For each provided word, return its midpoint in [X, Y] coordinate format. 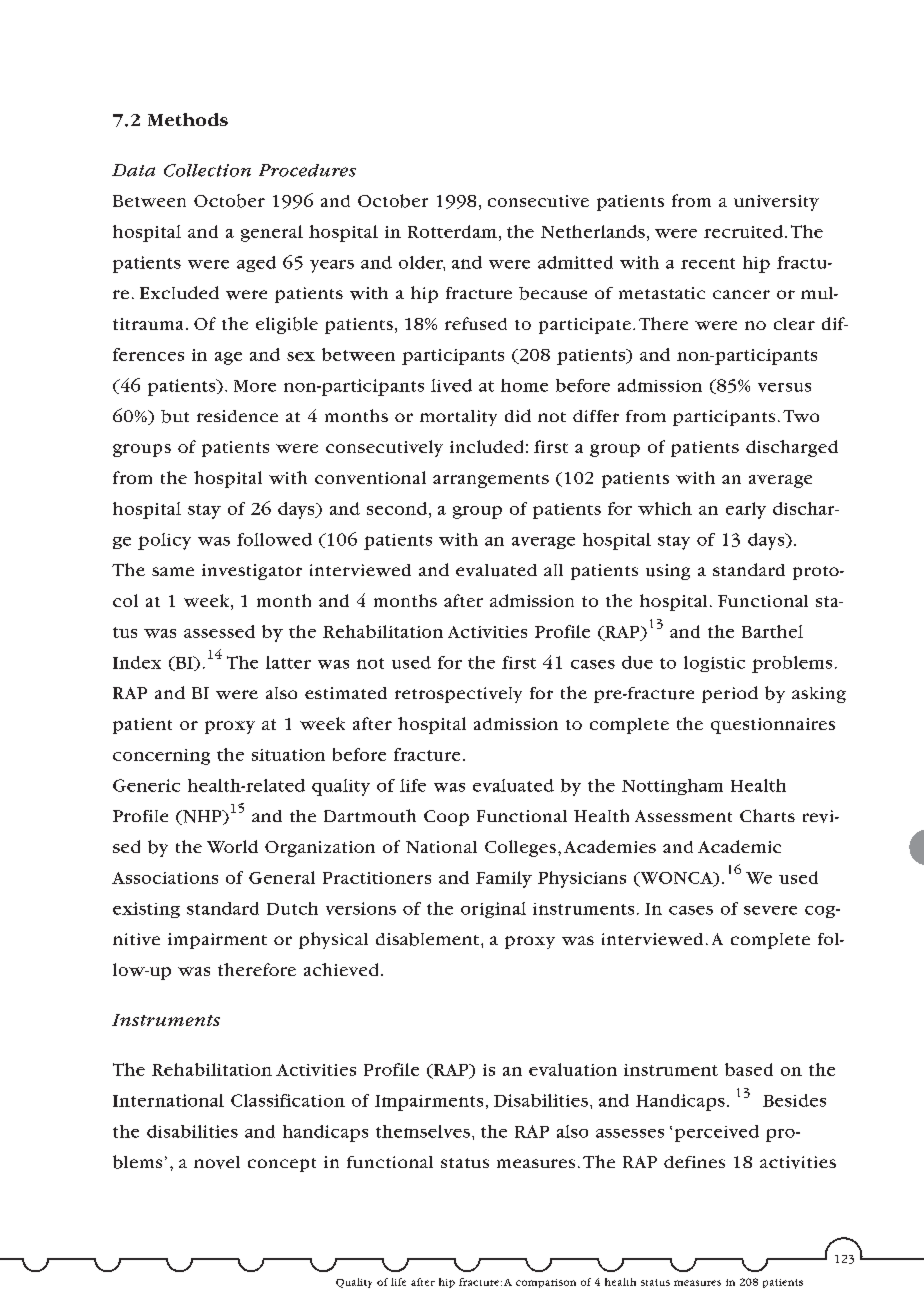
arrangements [491, 481]
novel [217, 1162]
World [232, 846]
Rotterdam [452, 231]
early [746, 510]
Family [504, 879]
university [776, 203]
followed [274, 539]
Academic [739, 846]
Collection [207, 170]
